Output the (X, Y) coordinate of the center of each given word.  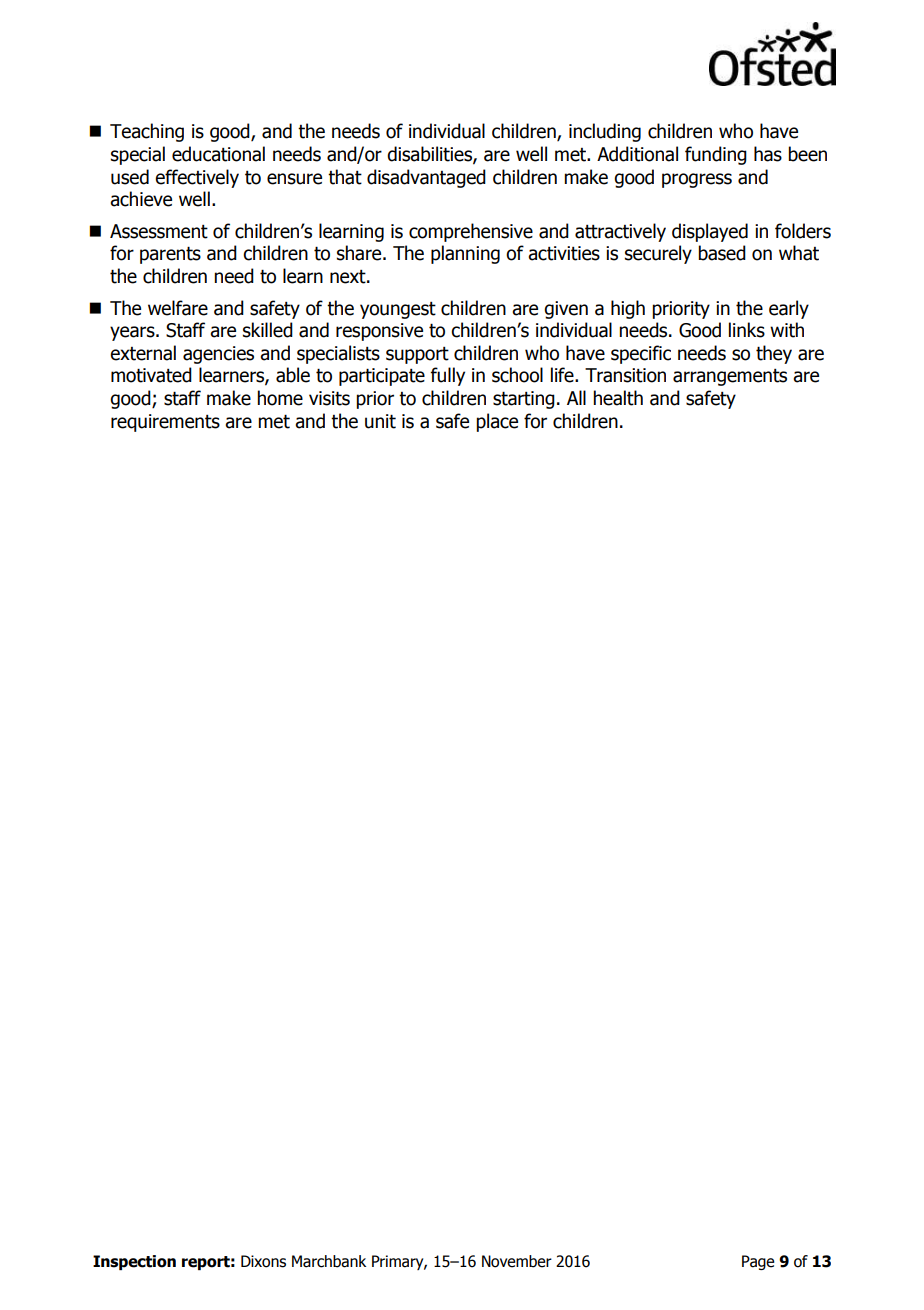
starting (524, 400)
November (517, 1261)
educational (218, 154)
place (497, 422)
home (280, 398)
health (618, 398)
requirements (165, 423)
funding (716, 155)
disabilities (430, 155)
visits (329, 398)
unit (380, 421)
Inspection (134, 1262)
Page (758, 1262)
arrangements (730, 377)
